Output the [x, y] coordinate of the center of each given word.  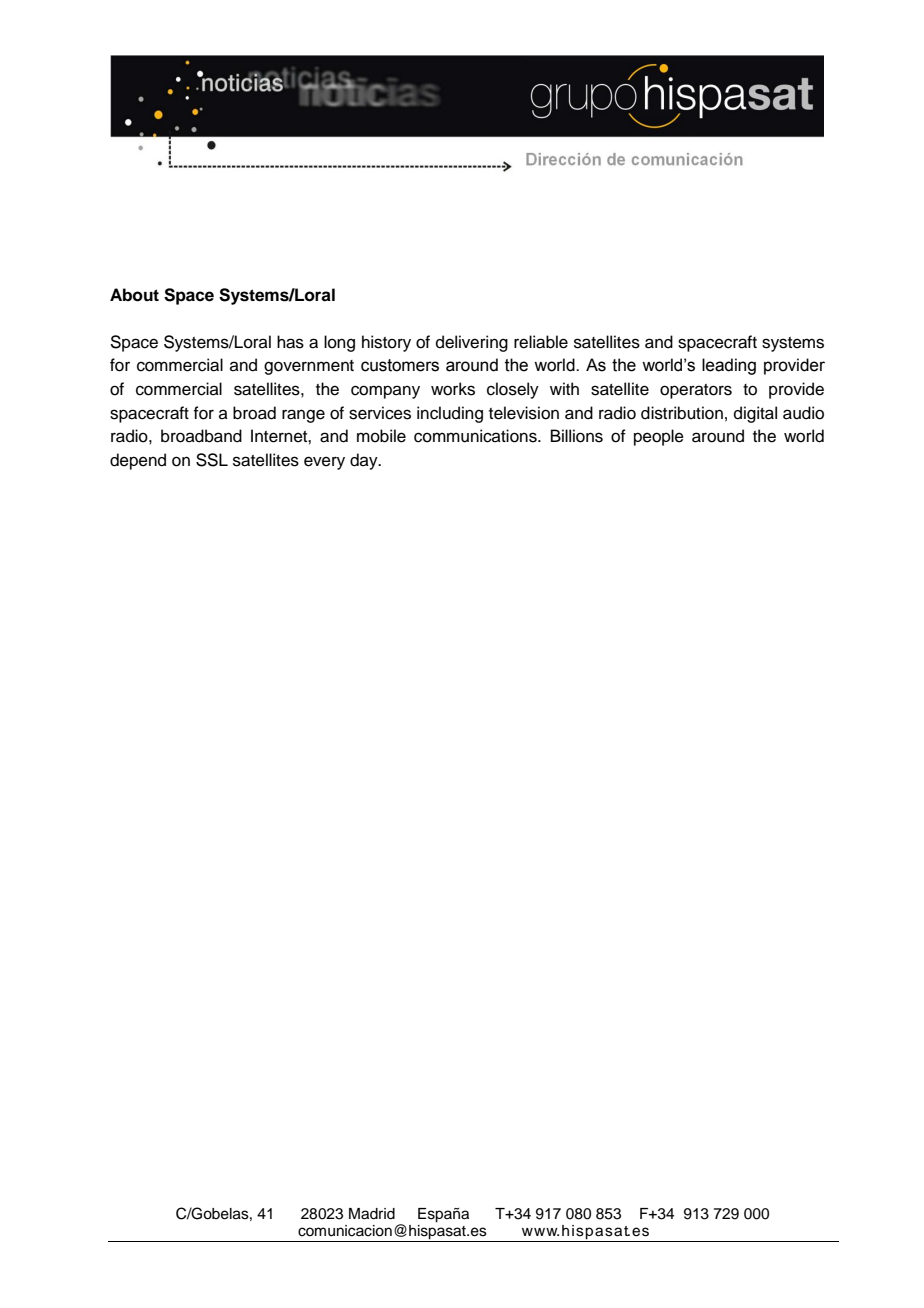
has [290, 342]
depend [138, 461]
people [659, 437]
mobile [381, 436]
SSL [212, 460]
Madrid [372, 1214]
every [324, 463]
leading [729, 366]
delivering [472, 343]
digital [755, 414]
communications [476, 436]
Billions [577, 436]
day [365, 461]
